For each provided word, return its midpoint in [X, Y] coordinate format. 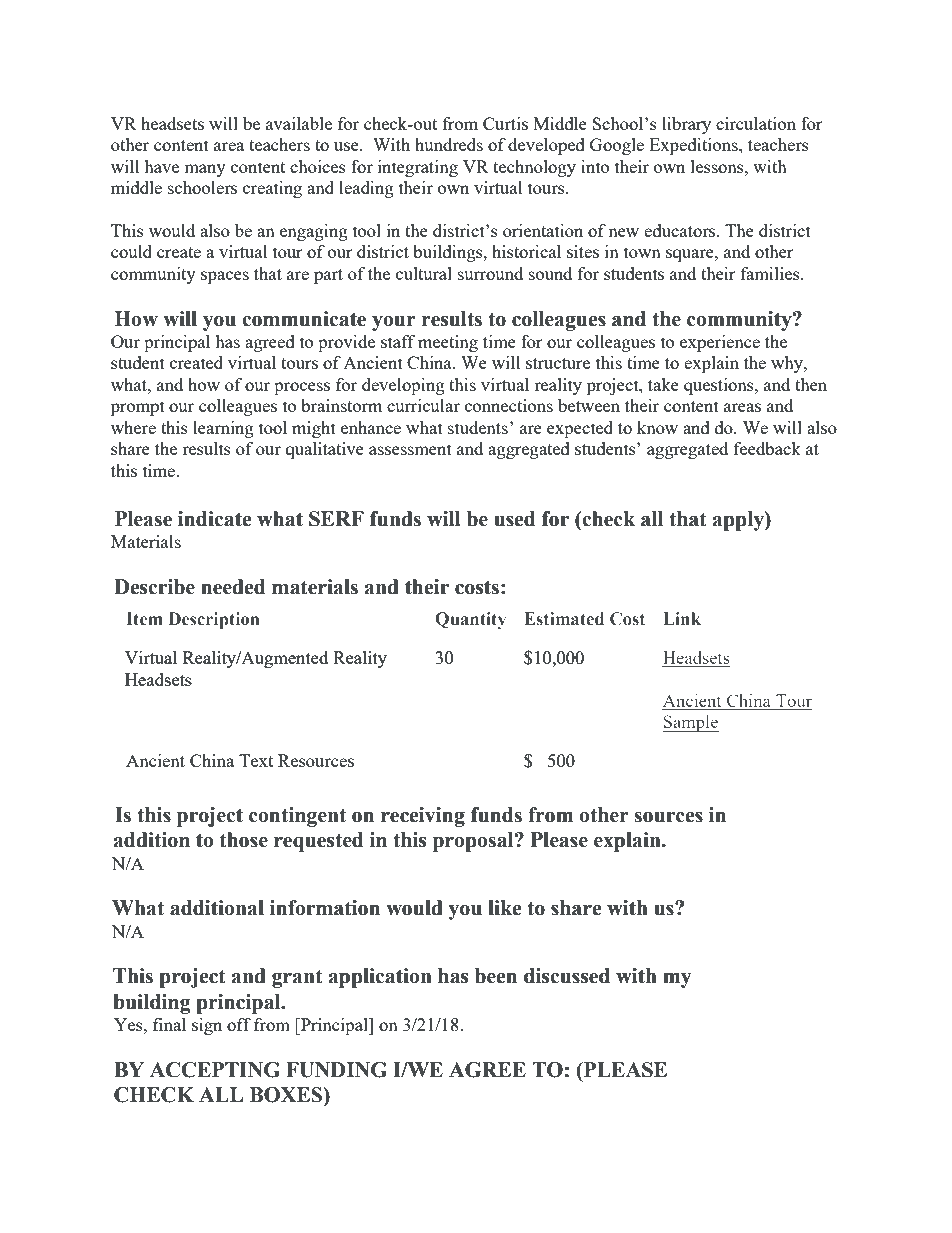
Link [682, 618]
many [205, 170]
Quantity [470, 620]
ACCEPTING [215, 1070]
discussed [567, 976]
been [496, 976]
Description [214, 620]
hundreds [449, 144]
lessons [718, 166]
